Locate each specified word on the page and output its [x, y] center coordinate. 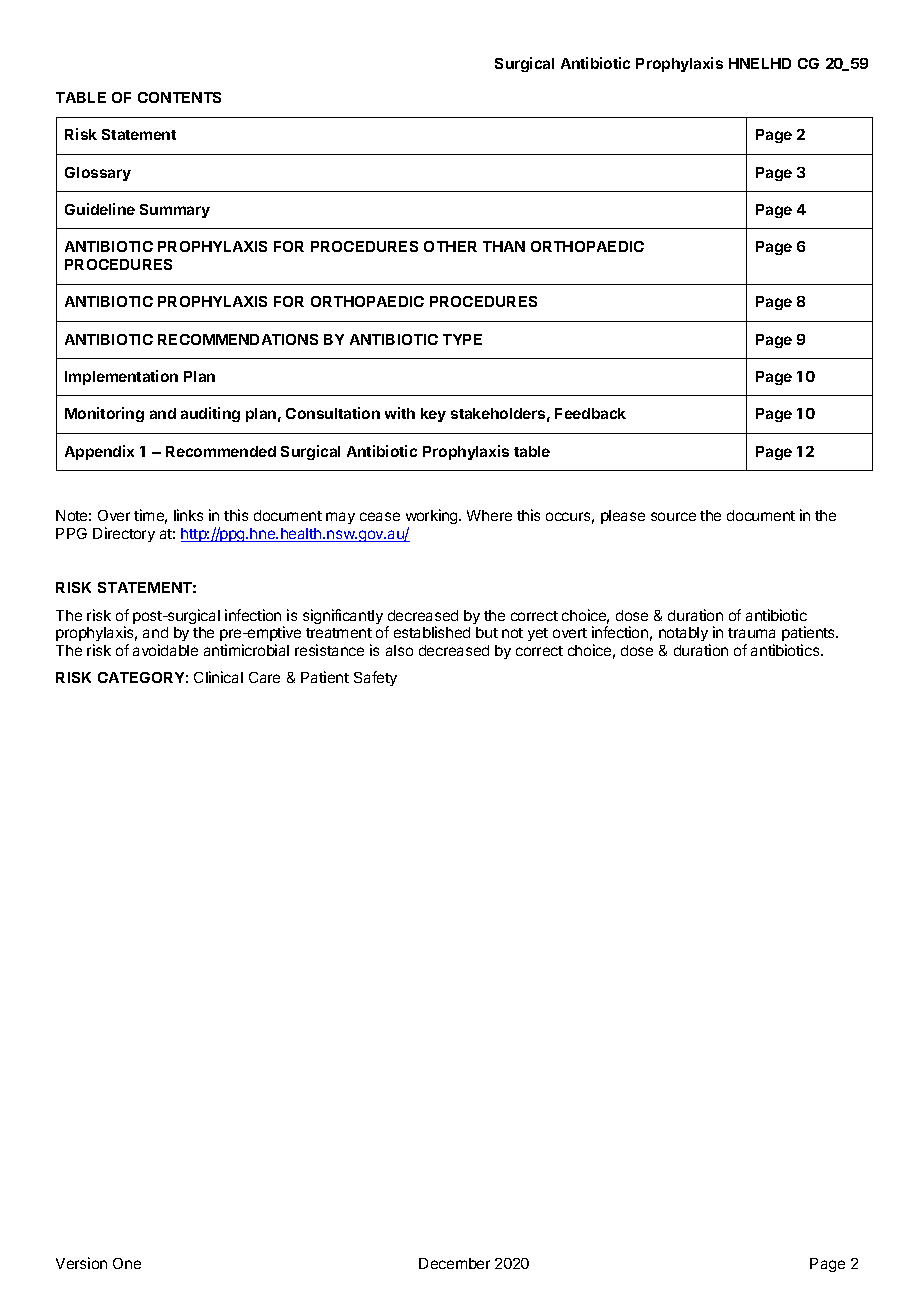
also [399, 650]
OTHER [450, 246]
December [454, 1263]
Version [81, 1263]
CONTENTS [179, 97]
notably [684, 636]
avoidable [165, 650]
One [127, 1263]
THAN [504, 246]
